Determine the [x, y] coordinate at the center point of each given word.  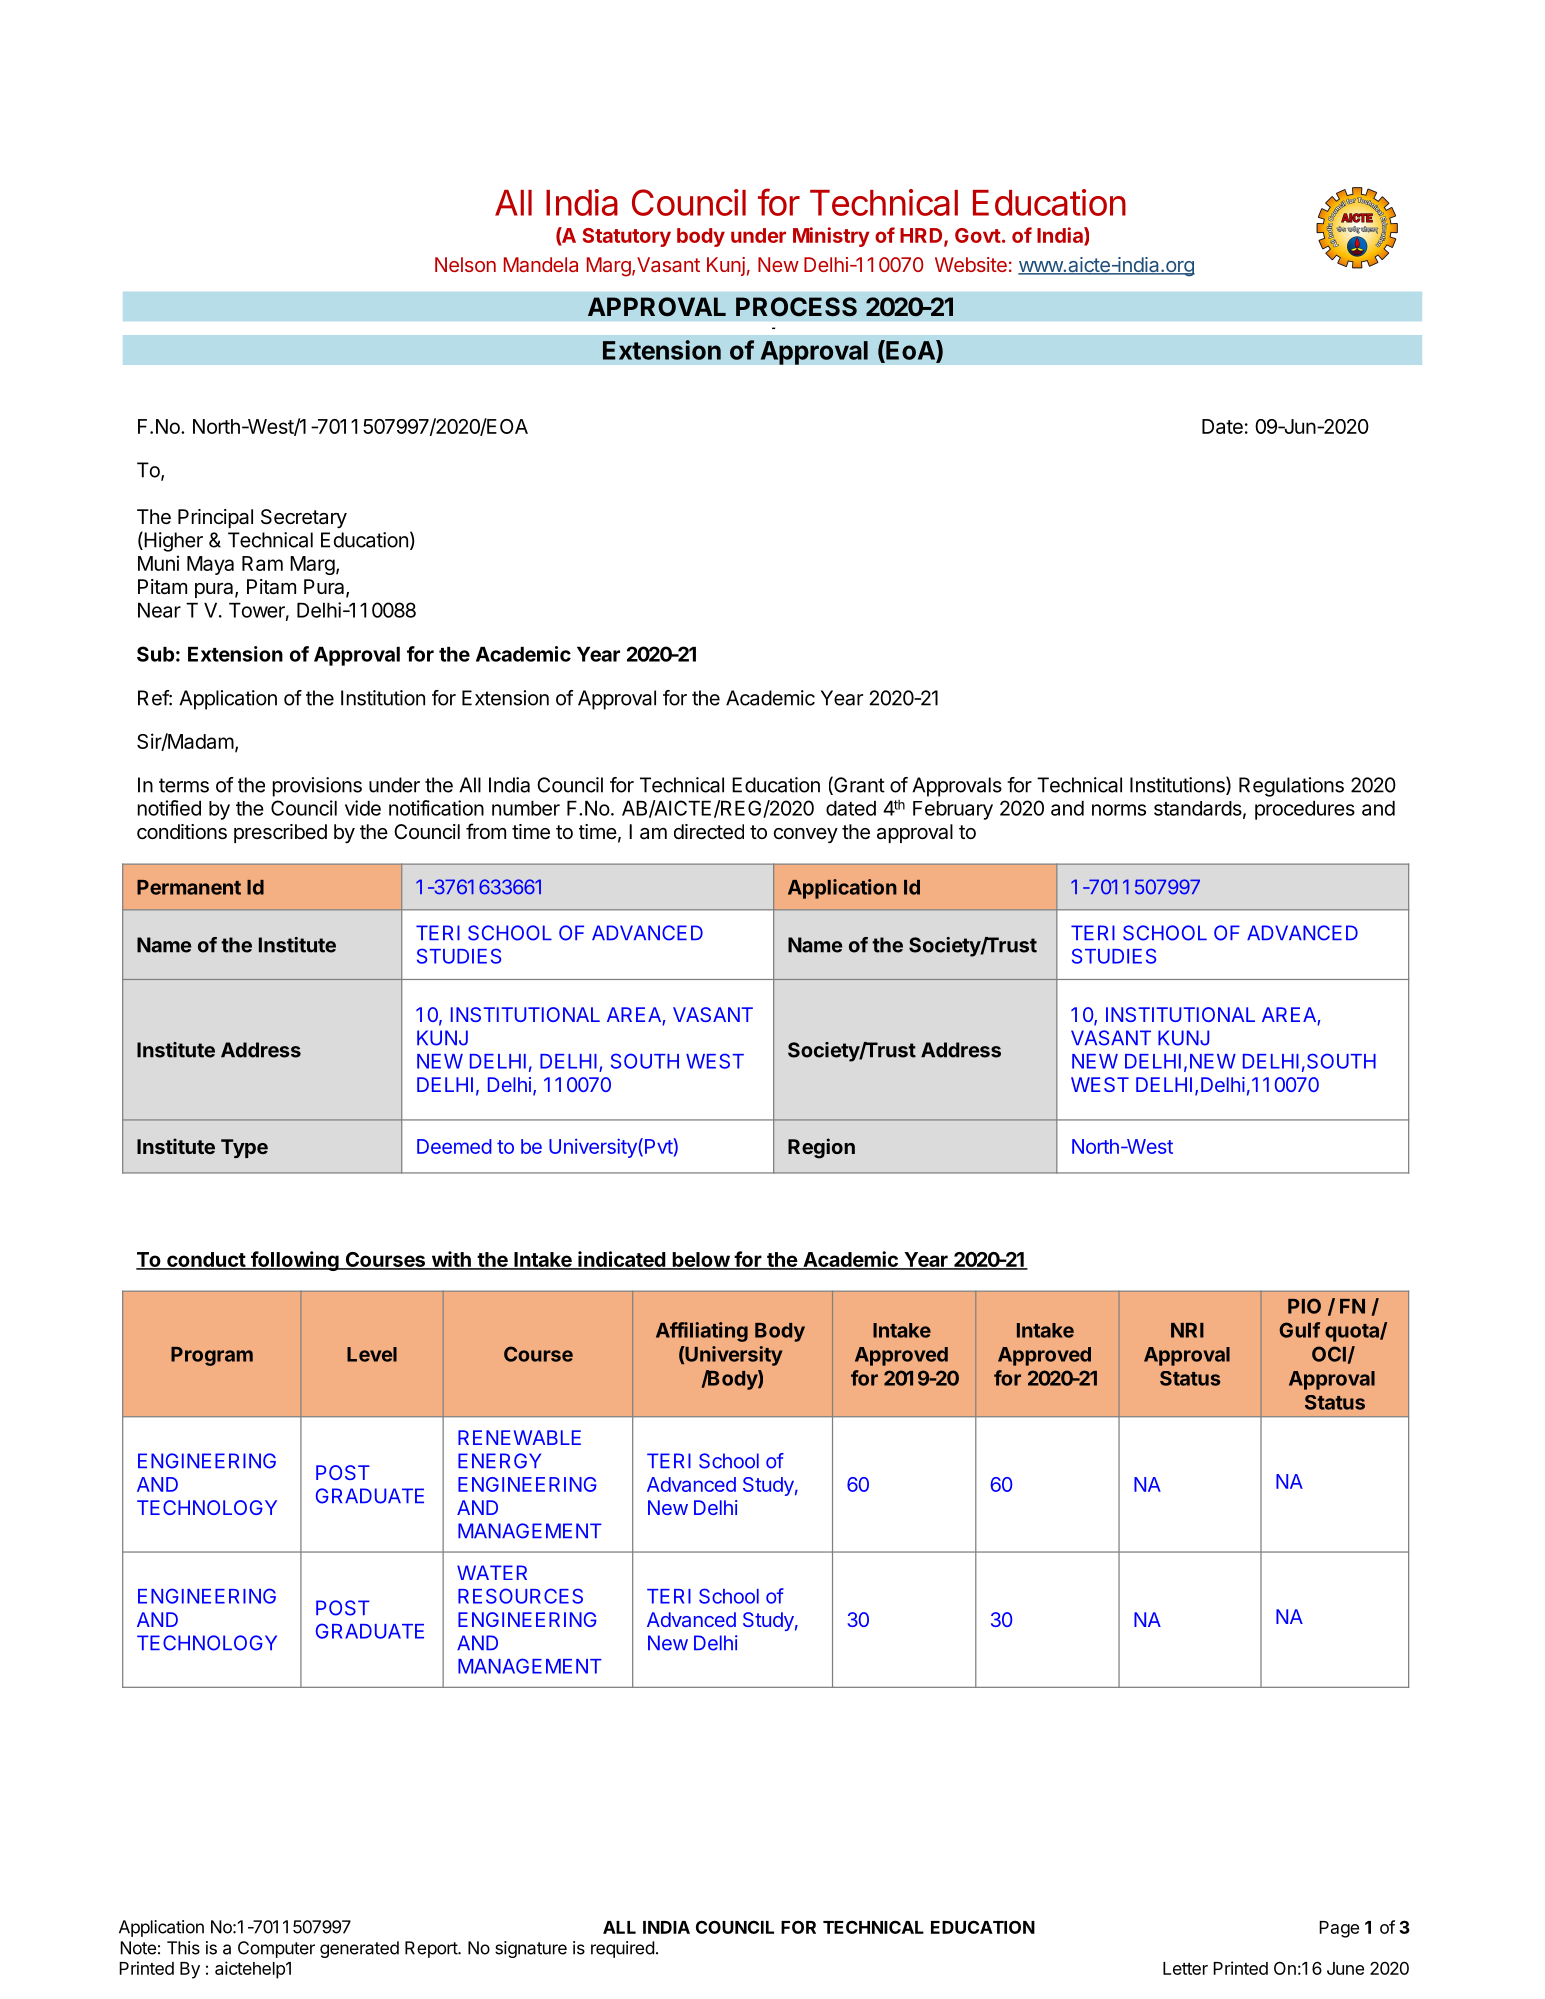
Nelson [465, 264]
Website [971, 264]
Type [244, 1148]
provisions [317, 787]
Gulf [1299, 1330]
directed [709, 832]
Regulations [1291, 787]
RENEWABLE [519, 1437]
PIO [1304, 1306]
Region [821, 1148]
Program [212, 1356]
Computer [276, 1949]
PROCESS [796, 307]
